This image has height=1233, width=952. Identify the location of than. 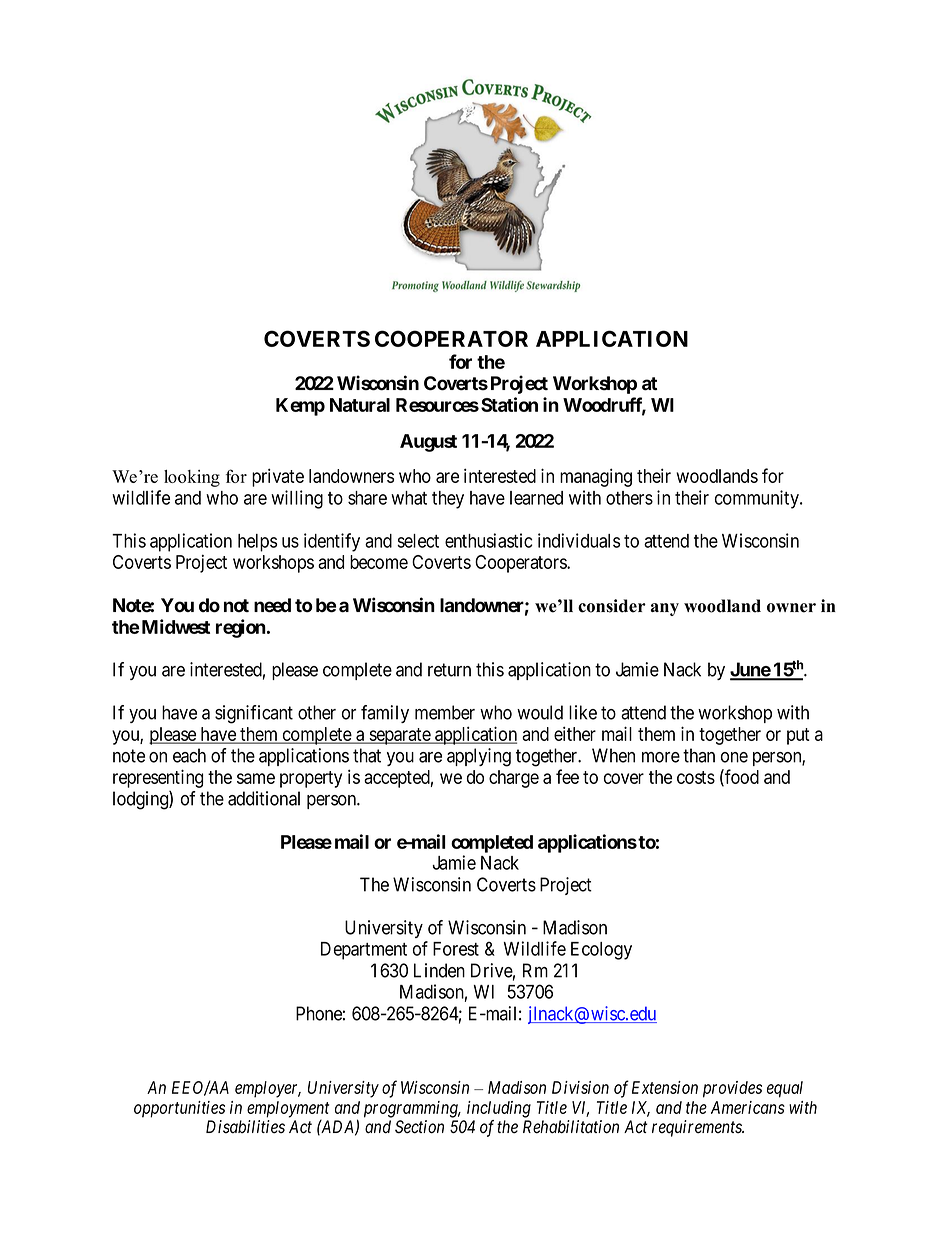
(699, 755).
